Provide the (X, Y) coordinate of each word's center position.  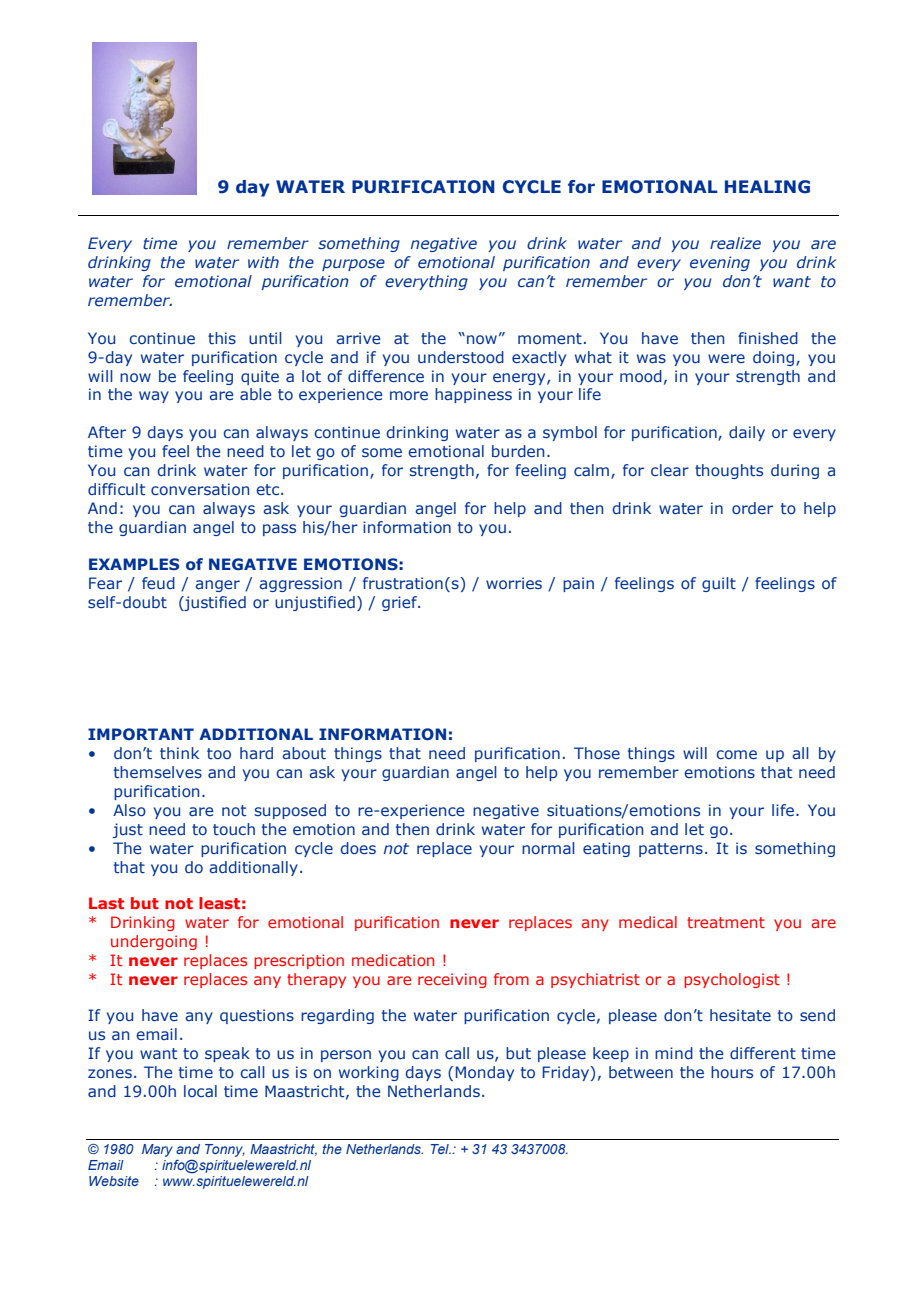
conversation (200, 489)
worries (514, 583)
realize (735, 243)
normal (548, 848)
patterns (671, 850)
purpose (353, 265)
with (263, 262)
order (752, 508)
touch (234, 829)
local (200, 1091)
